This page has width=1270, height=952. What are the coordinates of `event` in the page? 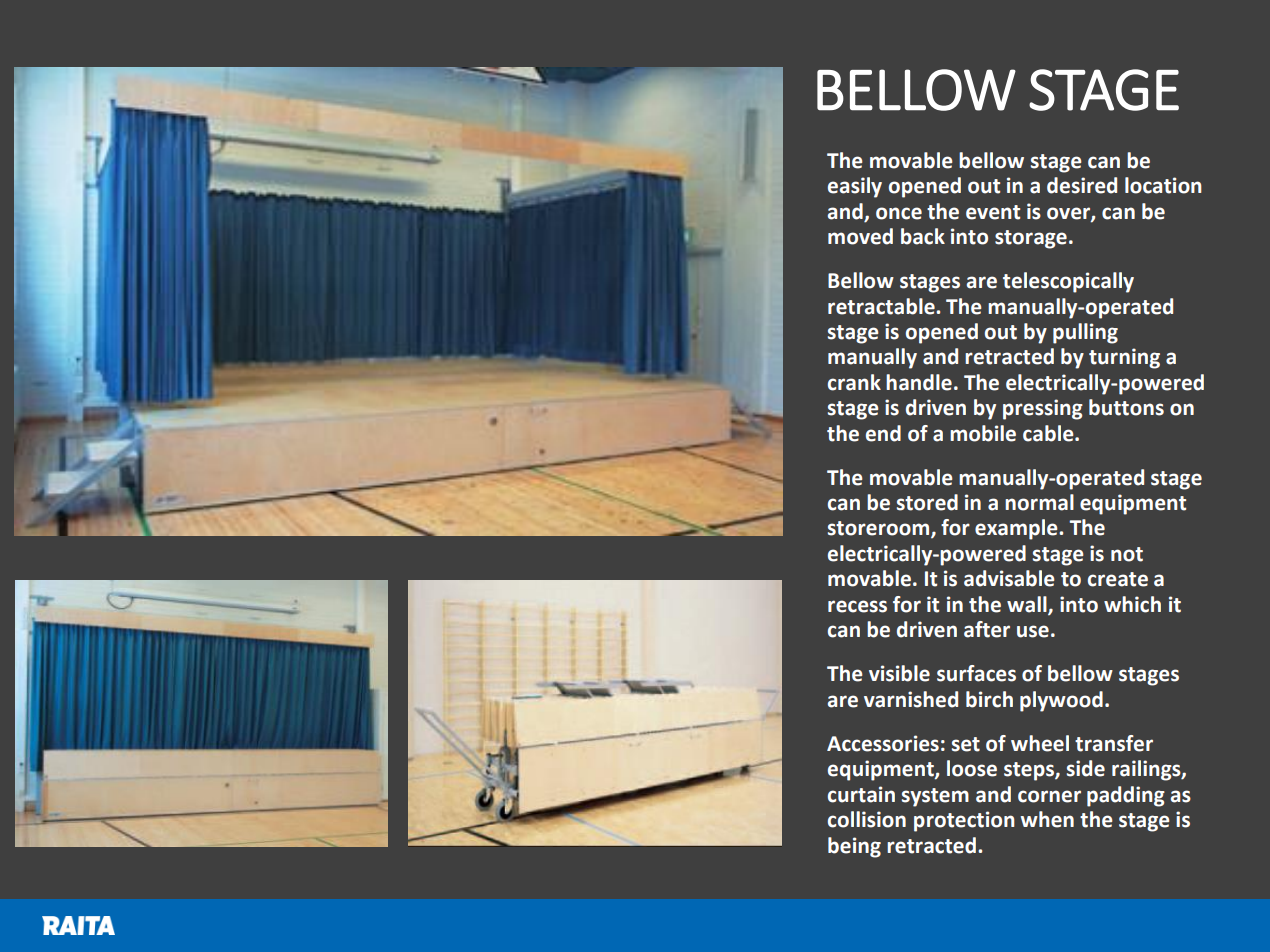 It's located at (993, 212).
